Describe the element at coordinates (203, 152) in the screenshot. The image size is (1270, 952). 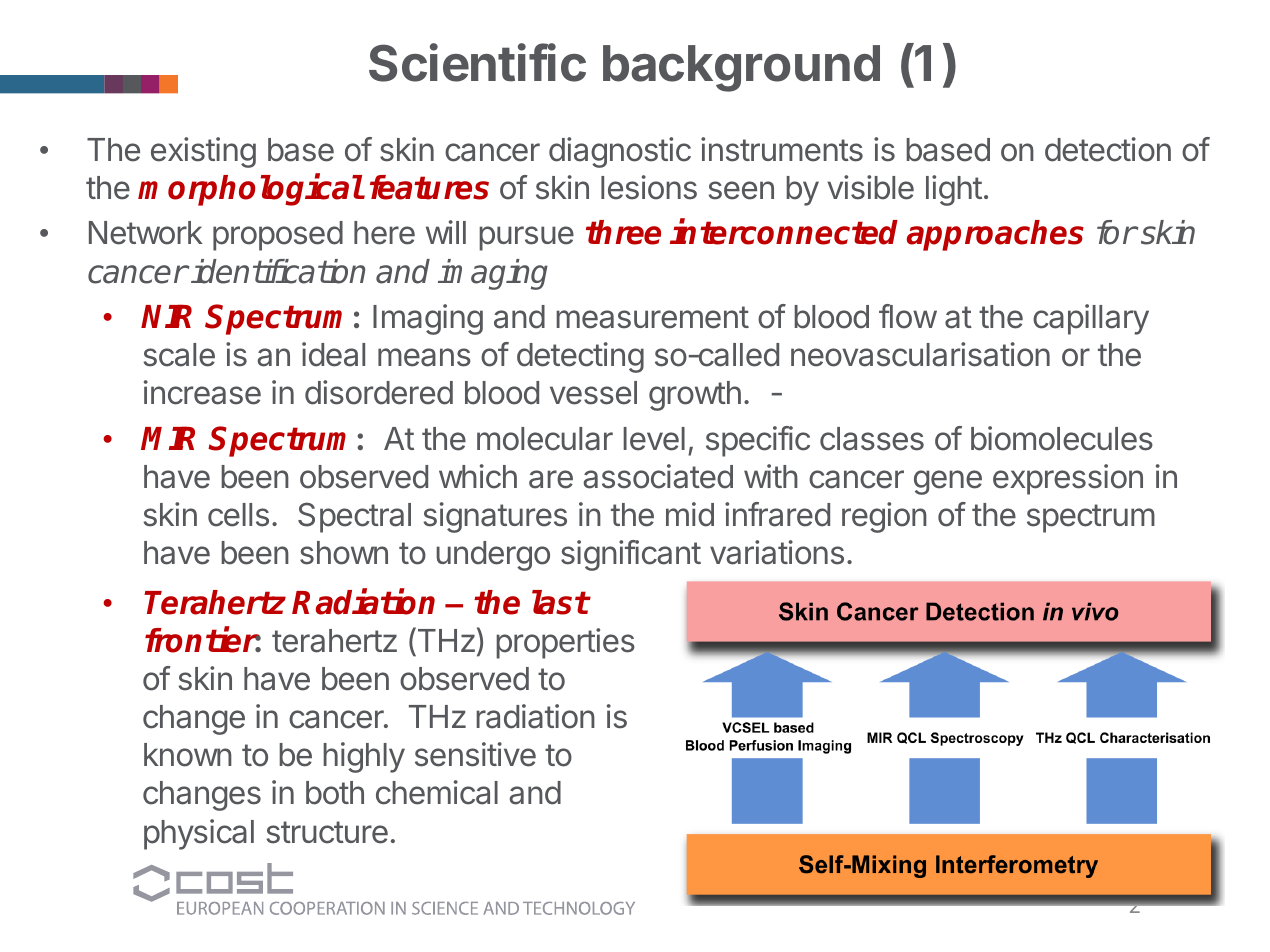
I see `existing` at that location.
